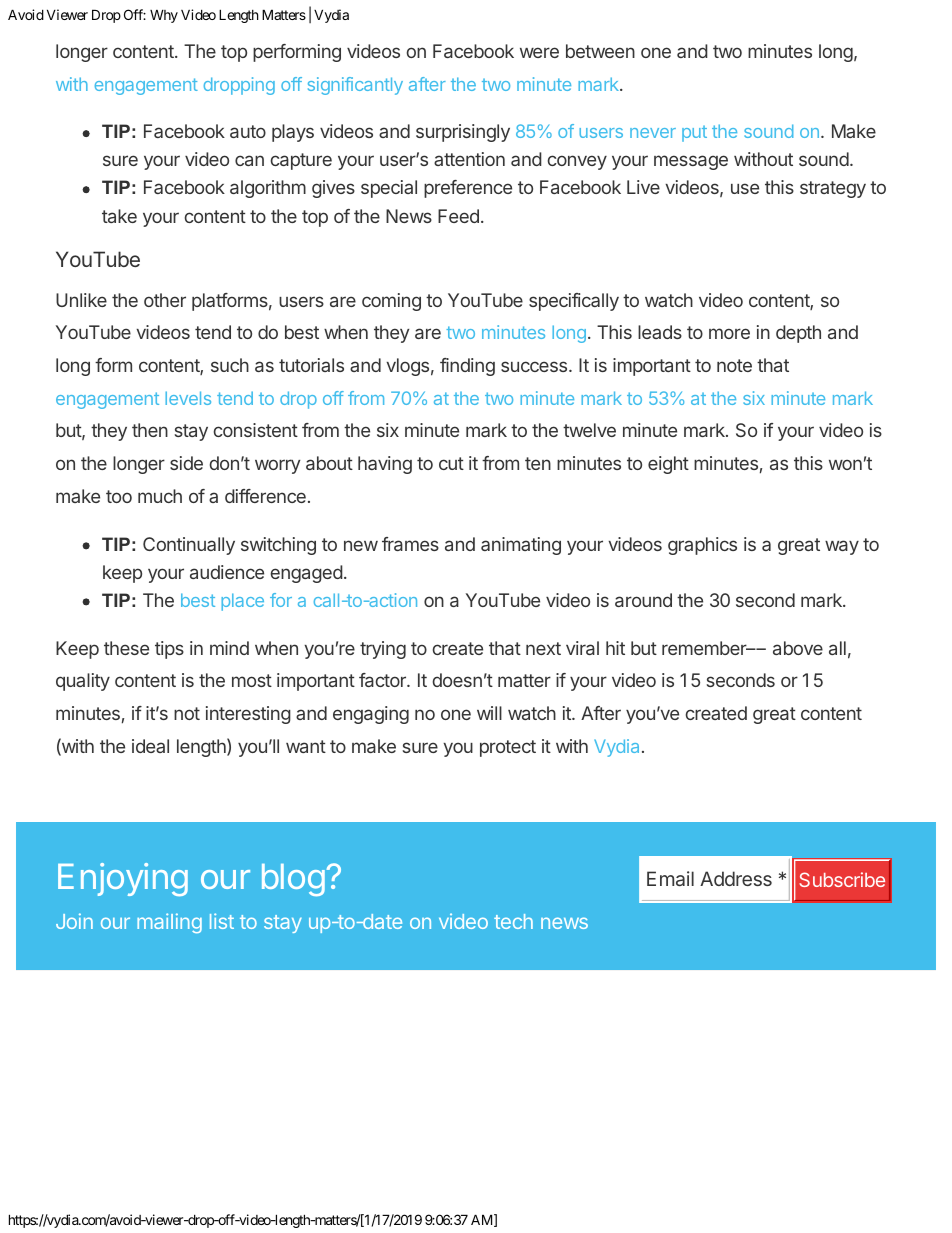  Describe the element at coordinates (164, 16) in the screenshot. I see `Why` at that location.
